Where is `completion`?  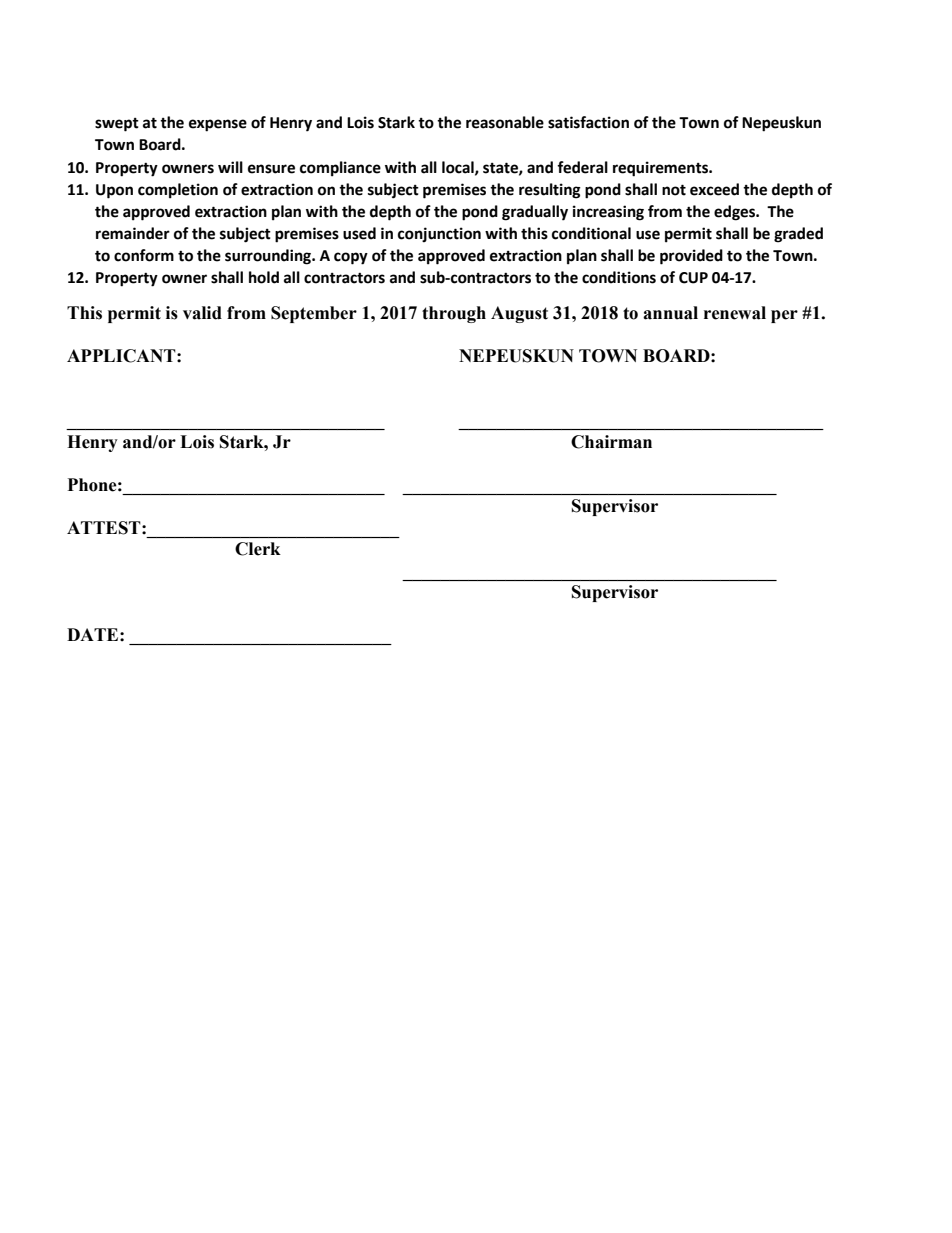 completion is located at coordinates (178, 191).
